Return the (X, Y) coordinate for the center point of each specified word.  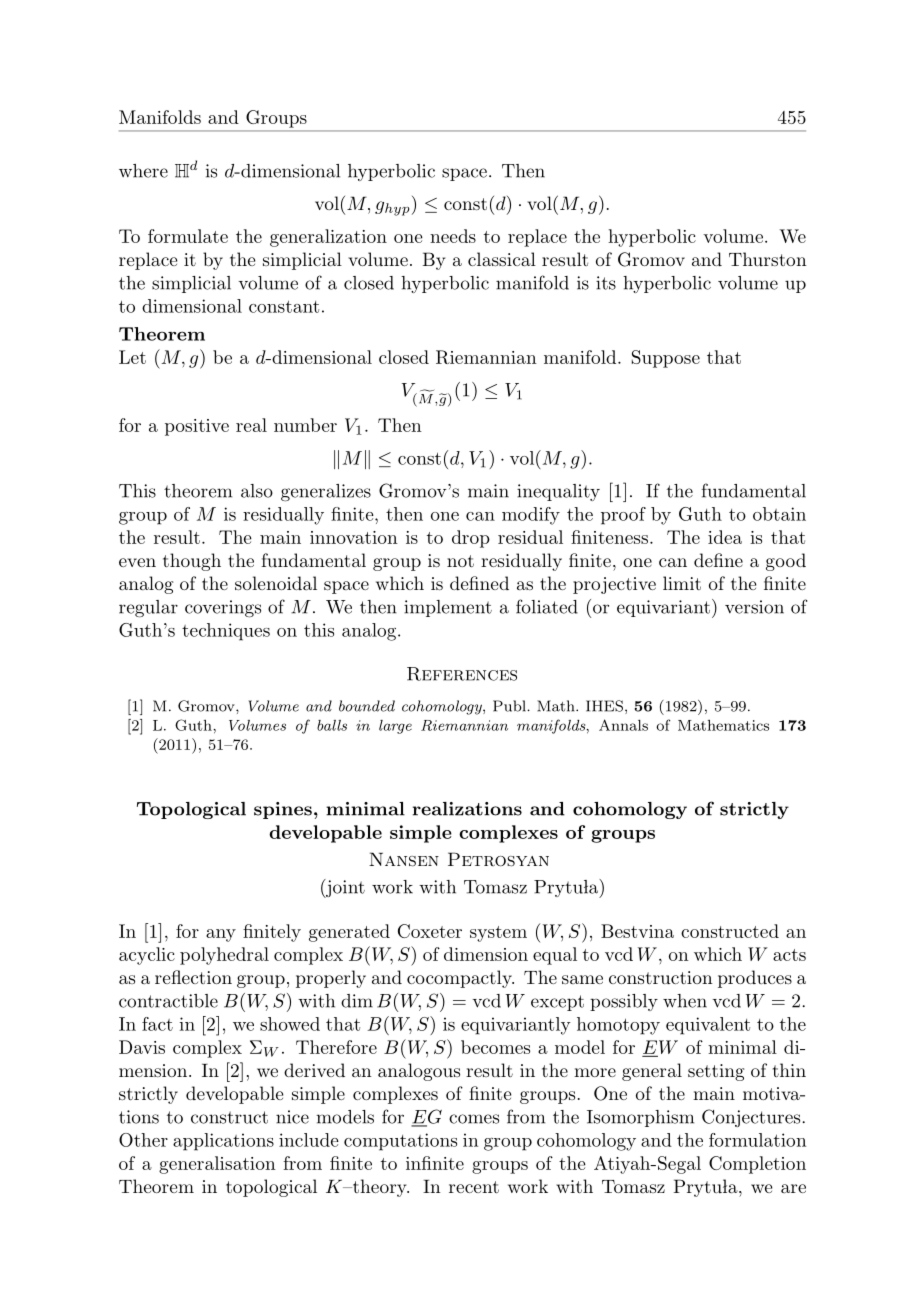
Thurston (768, 259)
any (221, 935)
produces (755, 979)
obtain (779, 514)
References (462, 674)
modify (531, 516)
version (754, 607)
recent (474, 1187)
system (498, 934)
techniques (226, 632)
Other (143, 1140)
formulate (188, 236)
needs (453, 236)
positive (197, 427)
